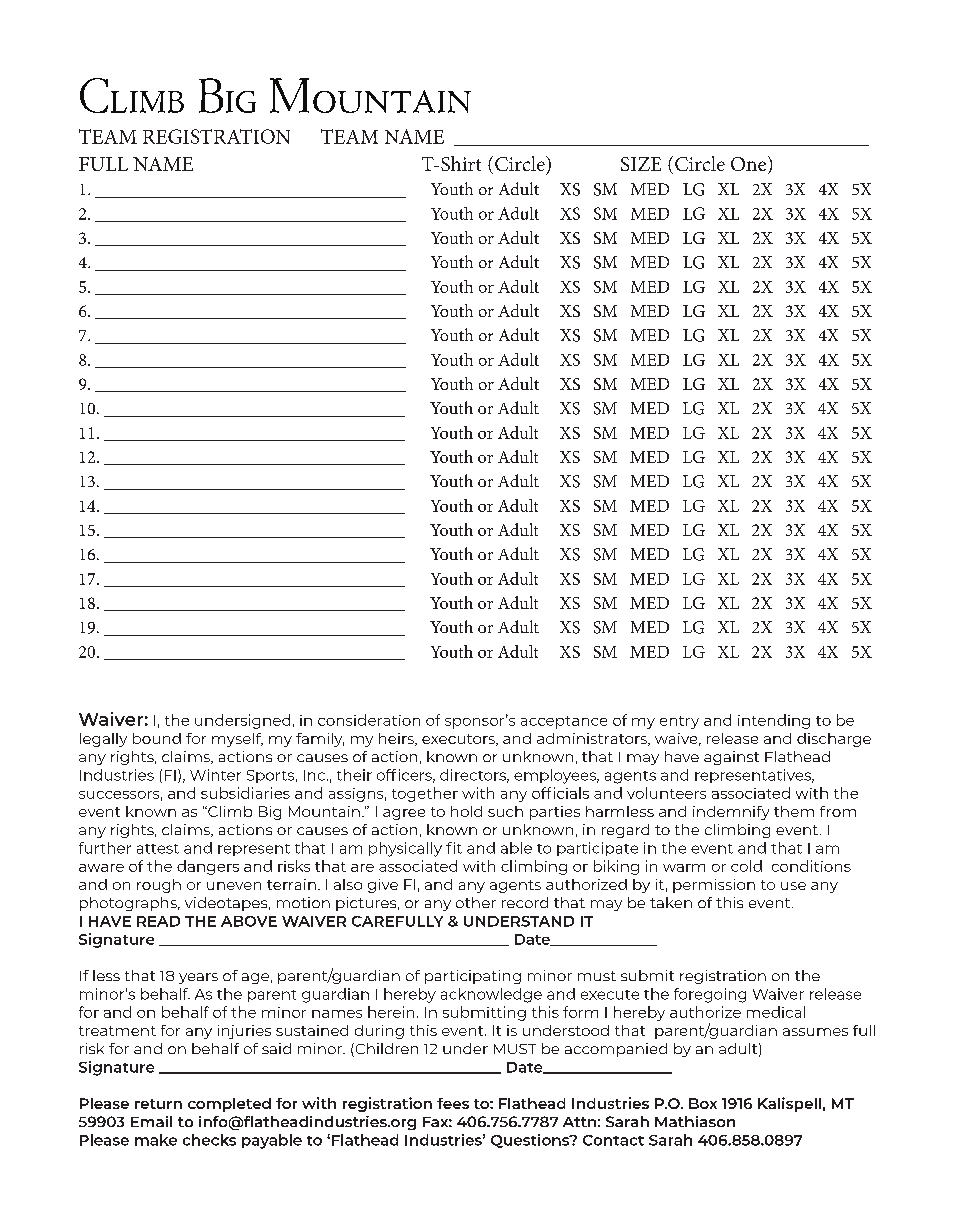 This image has height=1232, width=958. What do you see at coordinates (641, 164) in the image?
I see `SIZE` at bounding box center [641, 164].
